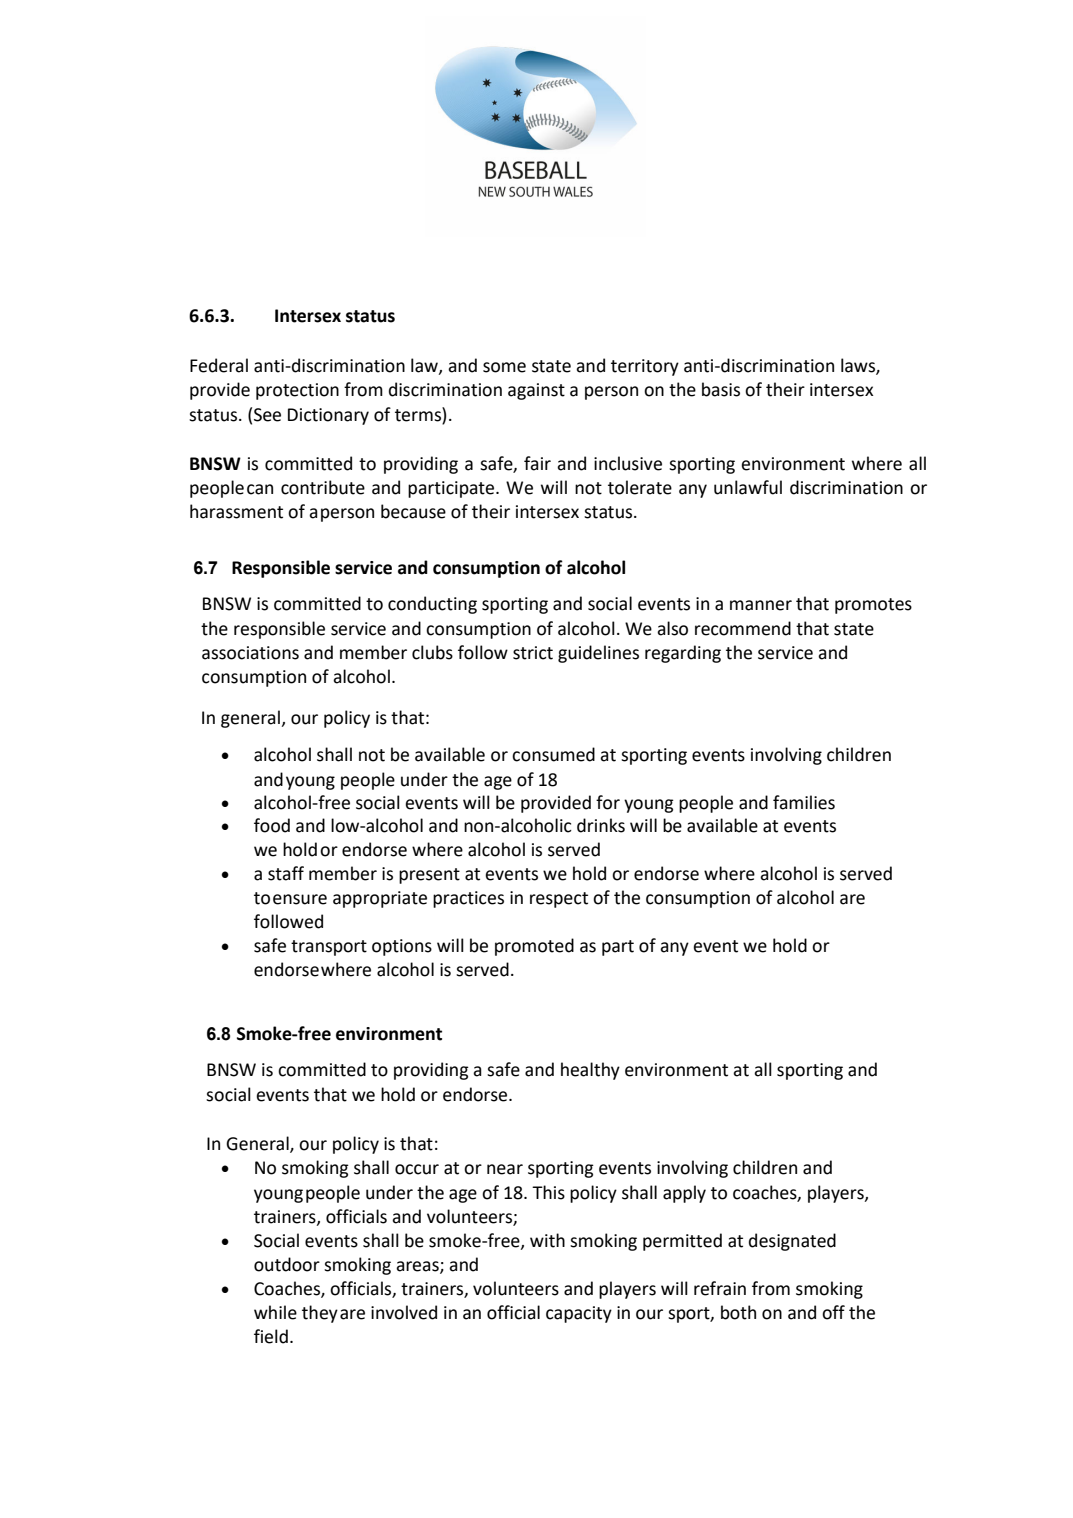 The width and height of the document is (1073, 1518). What do you see at coordinates (579, 1314) in the document?
I see `capacity` at bounding box center [579, 1314].
